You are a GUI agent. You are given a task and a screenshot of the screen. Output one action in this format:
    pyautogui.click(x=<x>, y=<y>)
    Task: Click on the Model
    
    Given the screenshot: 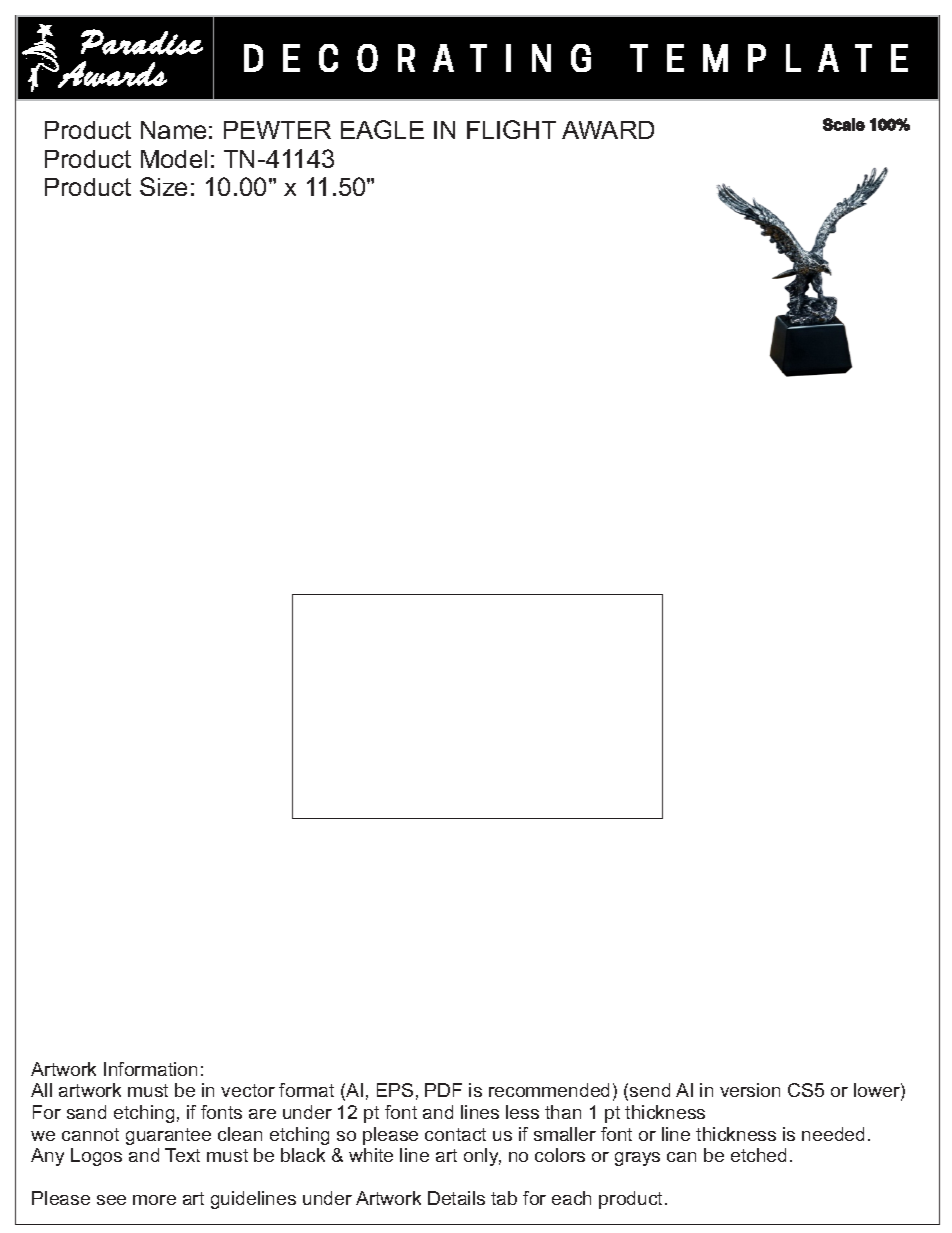 What is the action you would take?
    pyautogui.click(x=174, y=159)
